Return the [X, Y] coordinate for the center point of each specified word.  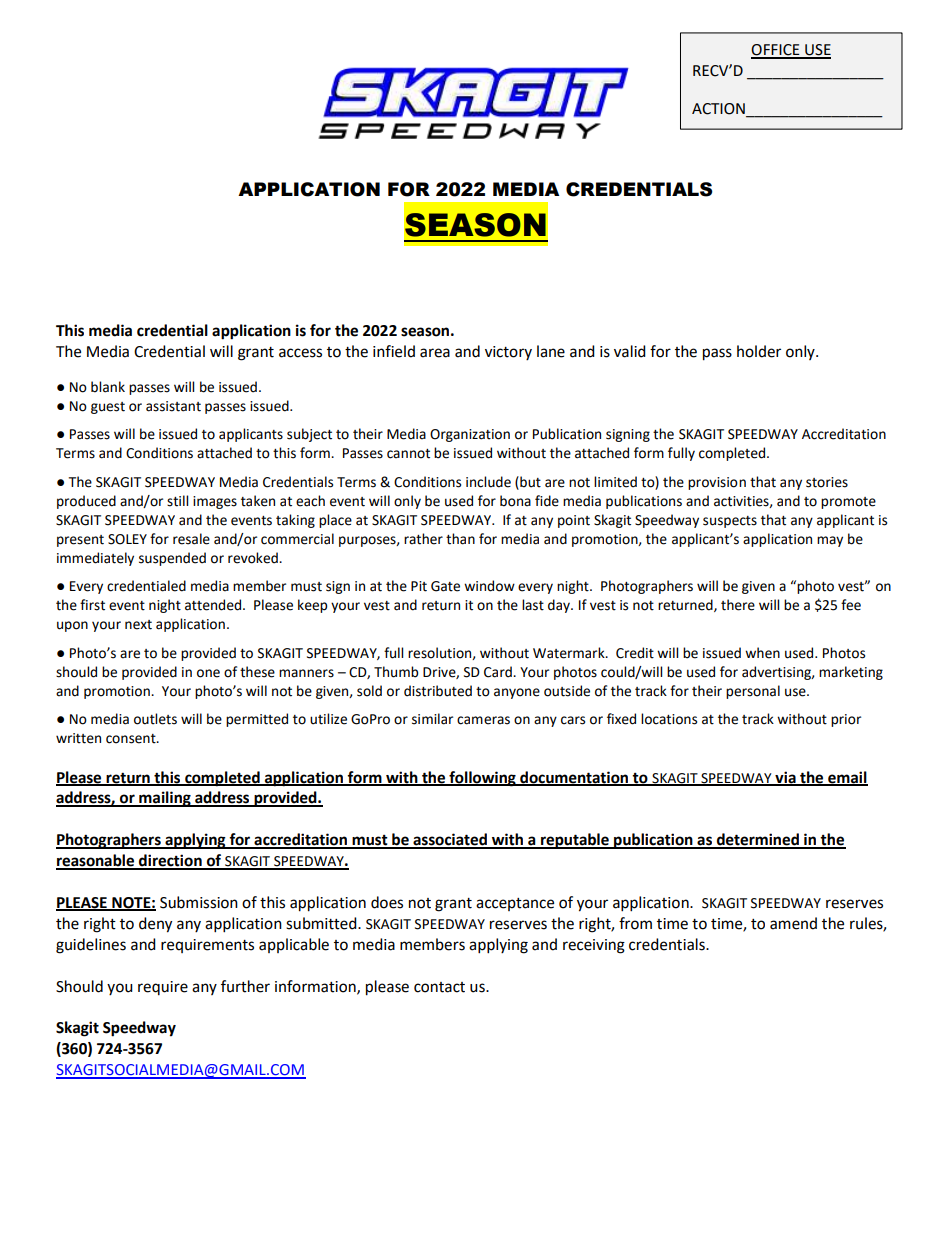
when [762, 653]
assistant [173, 406]
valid [630, 351]
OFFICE [776, 51]
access [300, 353]
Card [499, 672]
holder [759, 351]
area [435, 353]
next [138, 625]
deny [155, 925]
